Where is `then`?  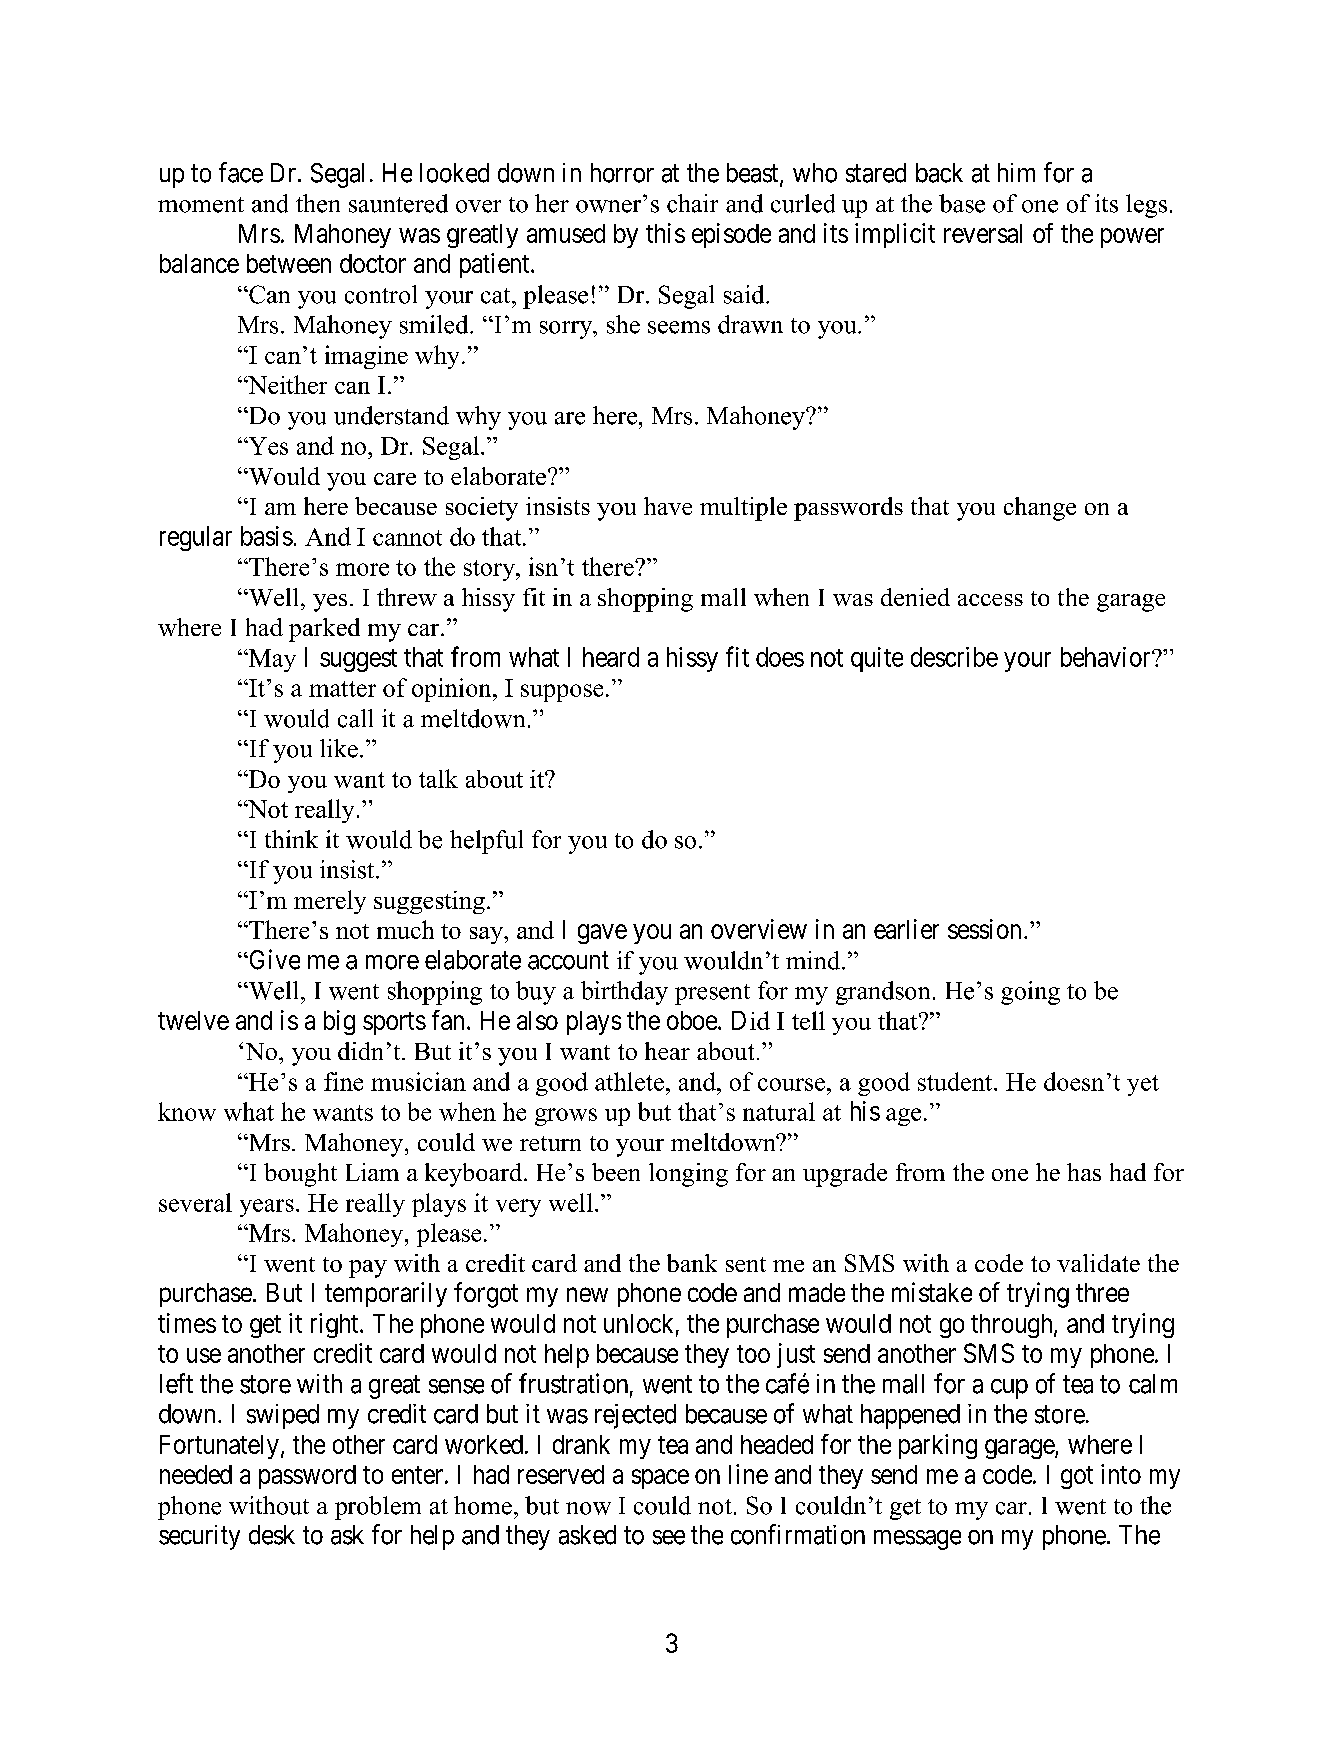
then is located at coordinates (318, 203).
